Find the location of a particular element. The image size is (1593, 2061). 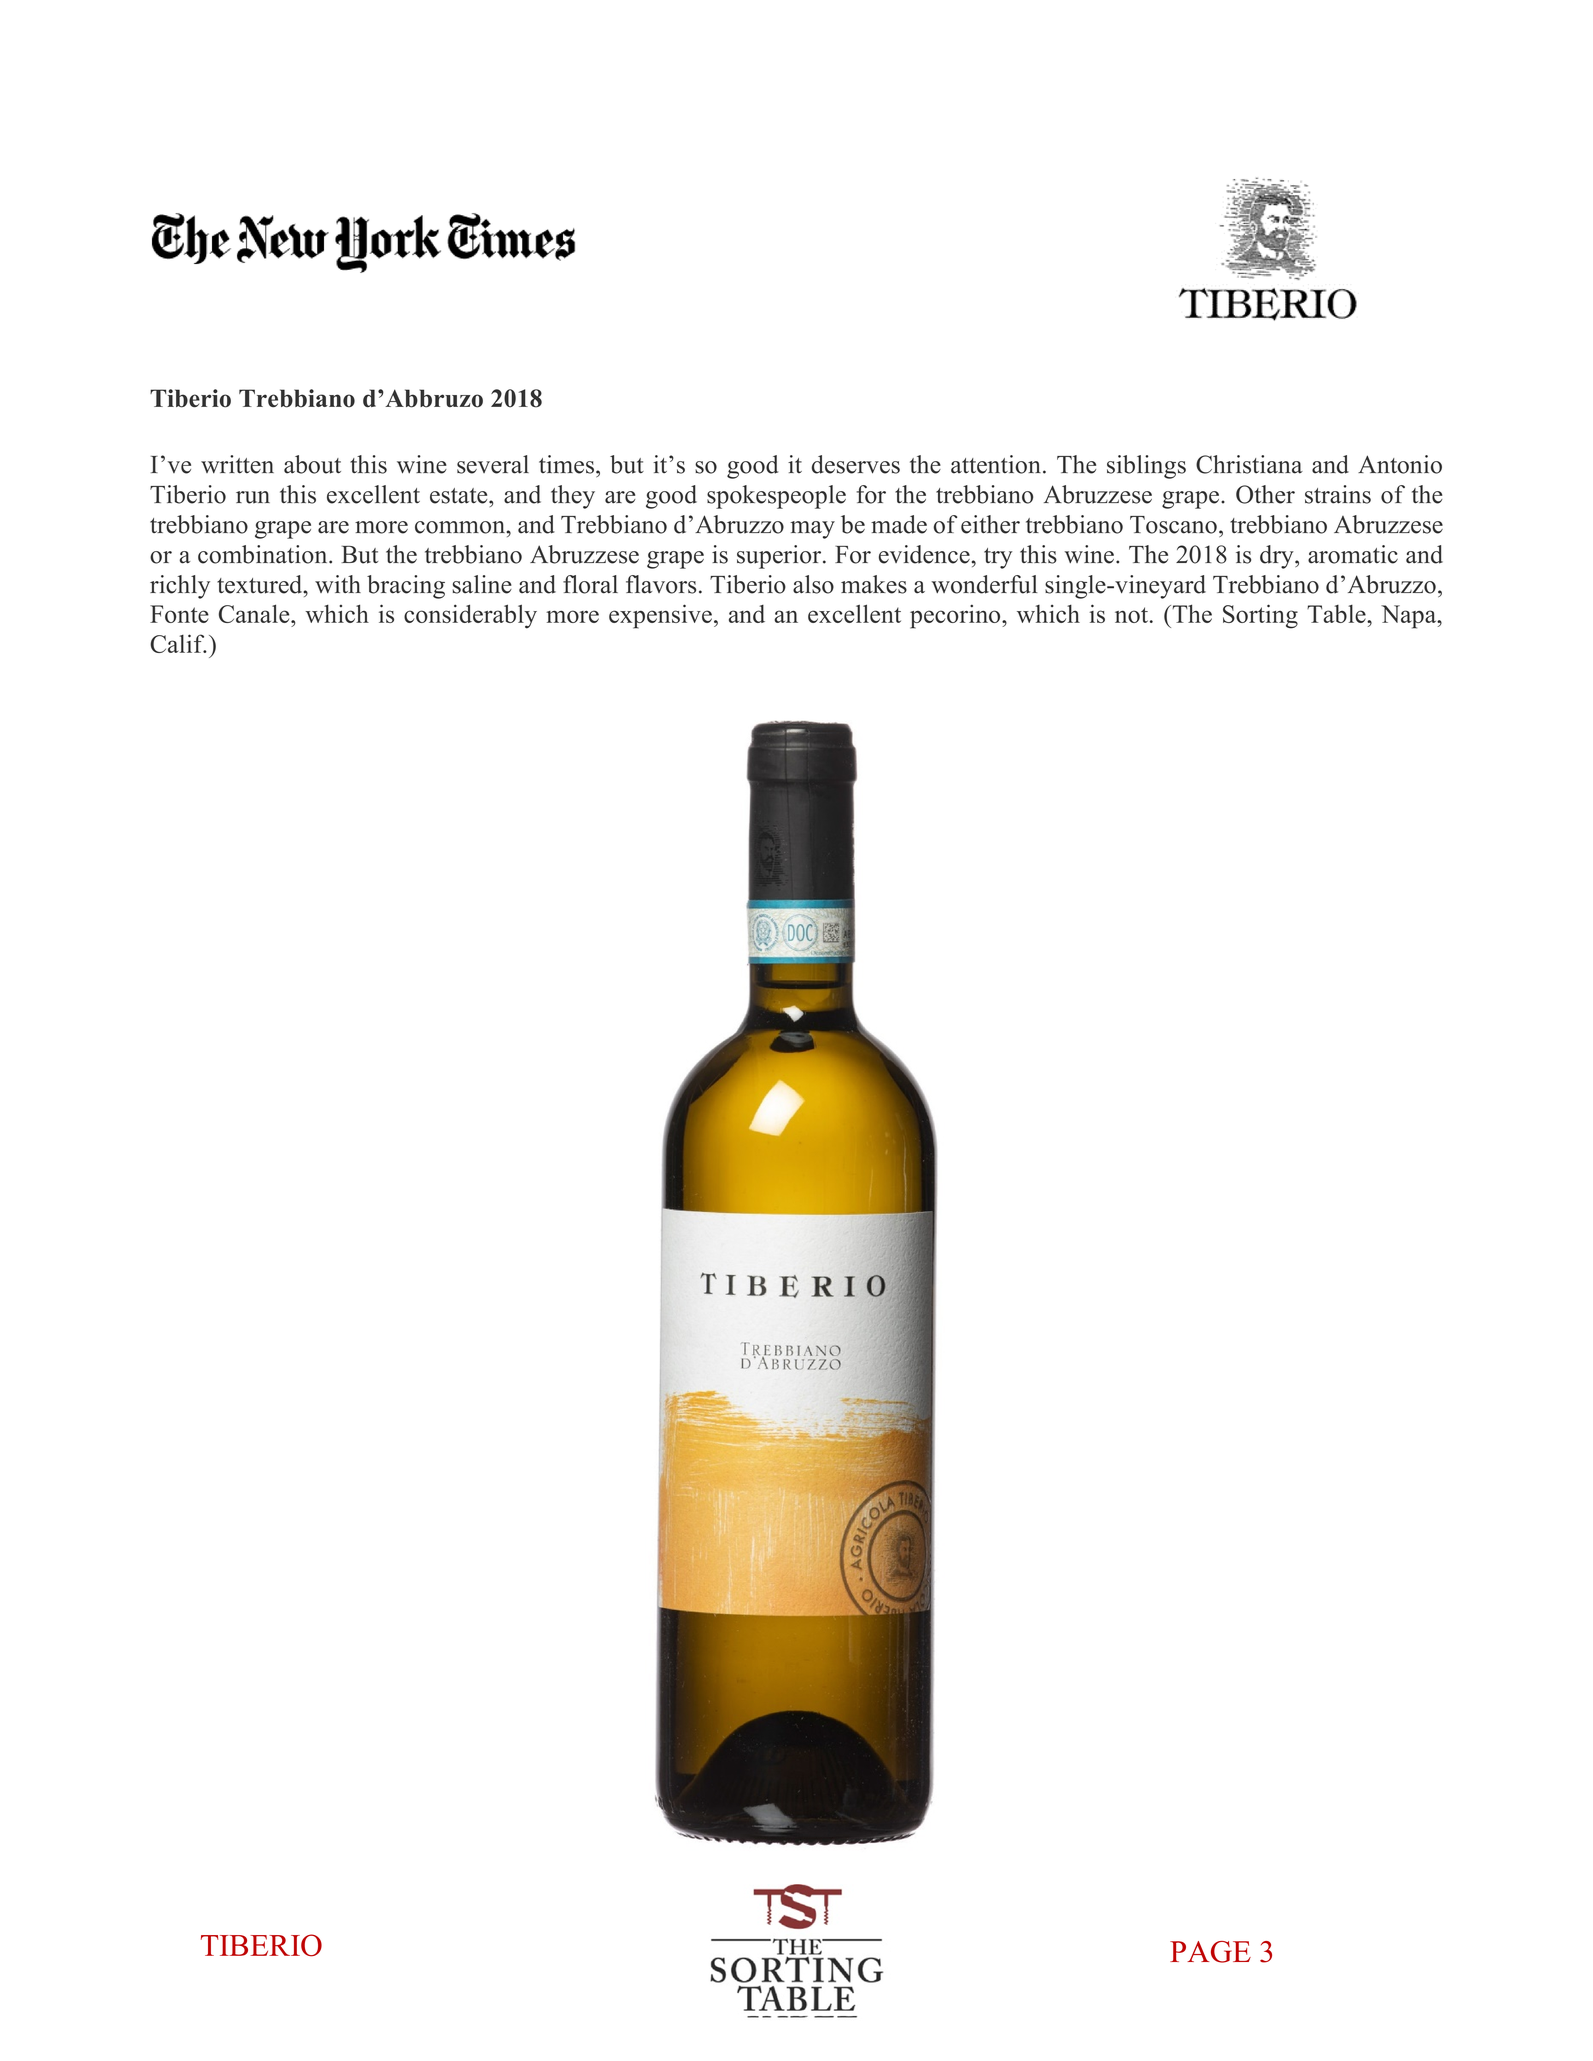

not is located at coordinates (1131, 615).
